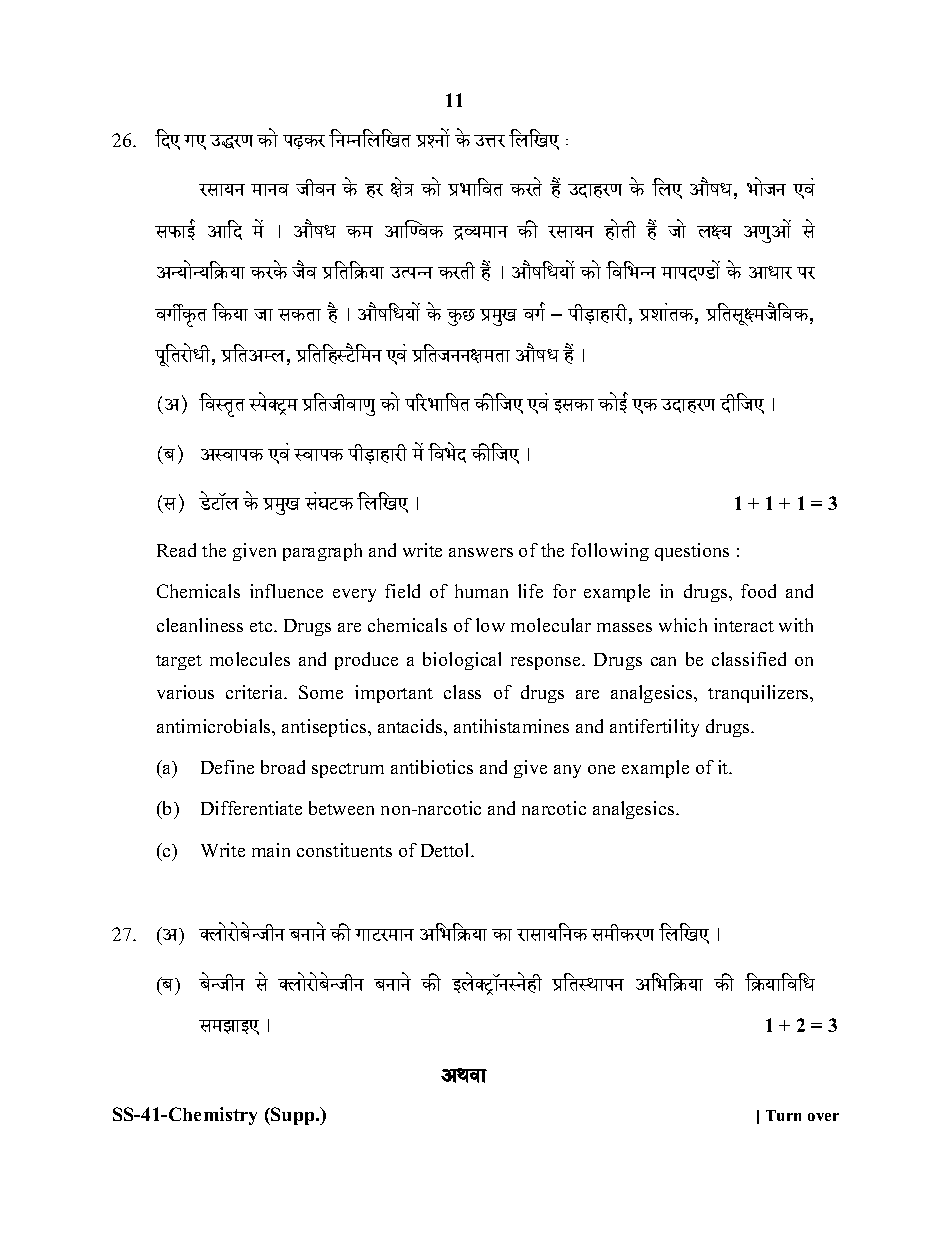  What do you see at coordinates (286, 591) in the screenshot?
I see `influence` at bounding box center [286, 591].
